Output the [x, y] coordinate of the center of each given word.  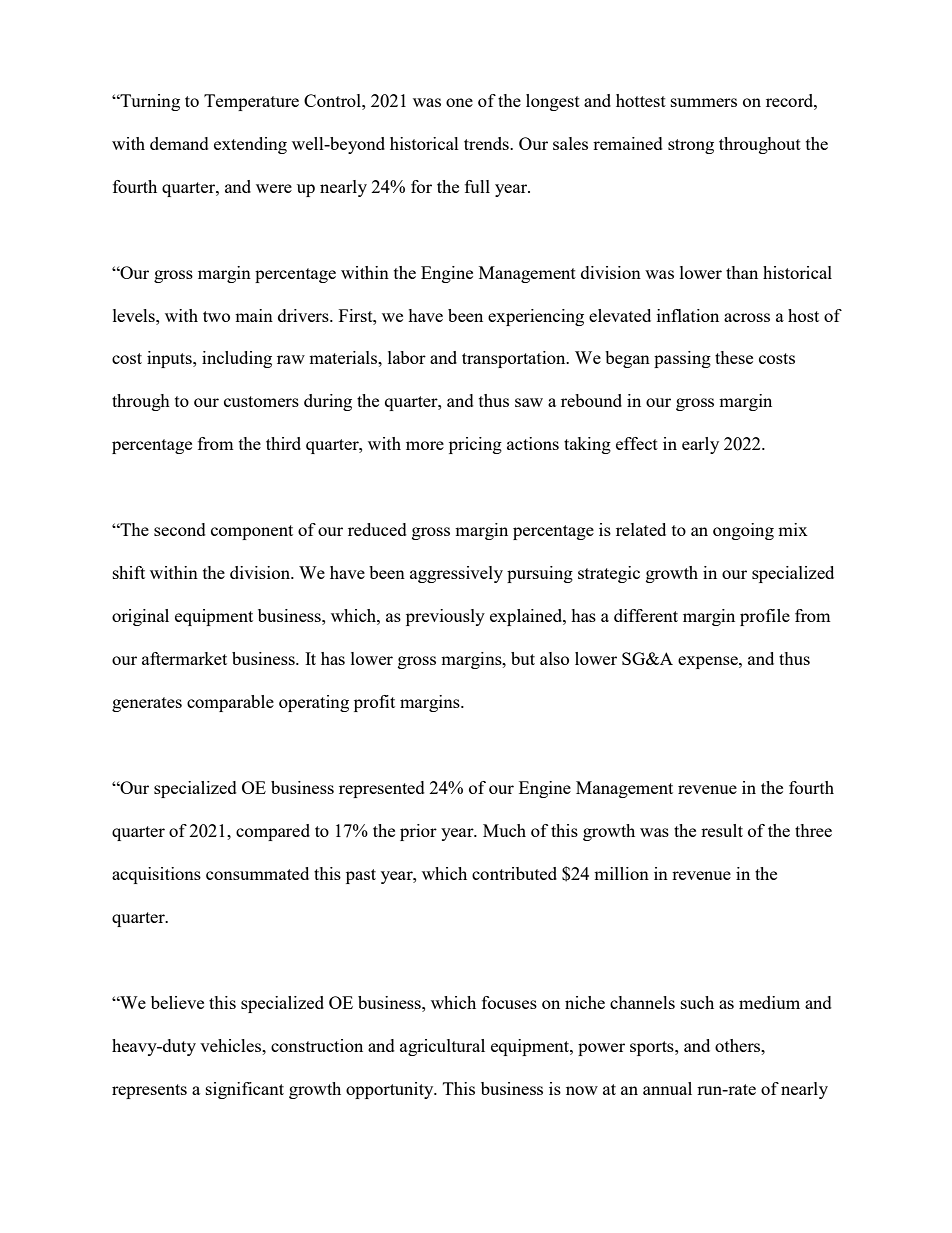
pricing [475, 445]
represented [382, 789]
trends [487, 143]
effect [637, 443]
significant [245, 1090]
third [283, 443]
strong [691, 146]
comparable [230, 703]
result [722, 830]
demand [179, 143]
